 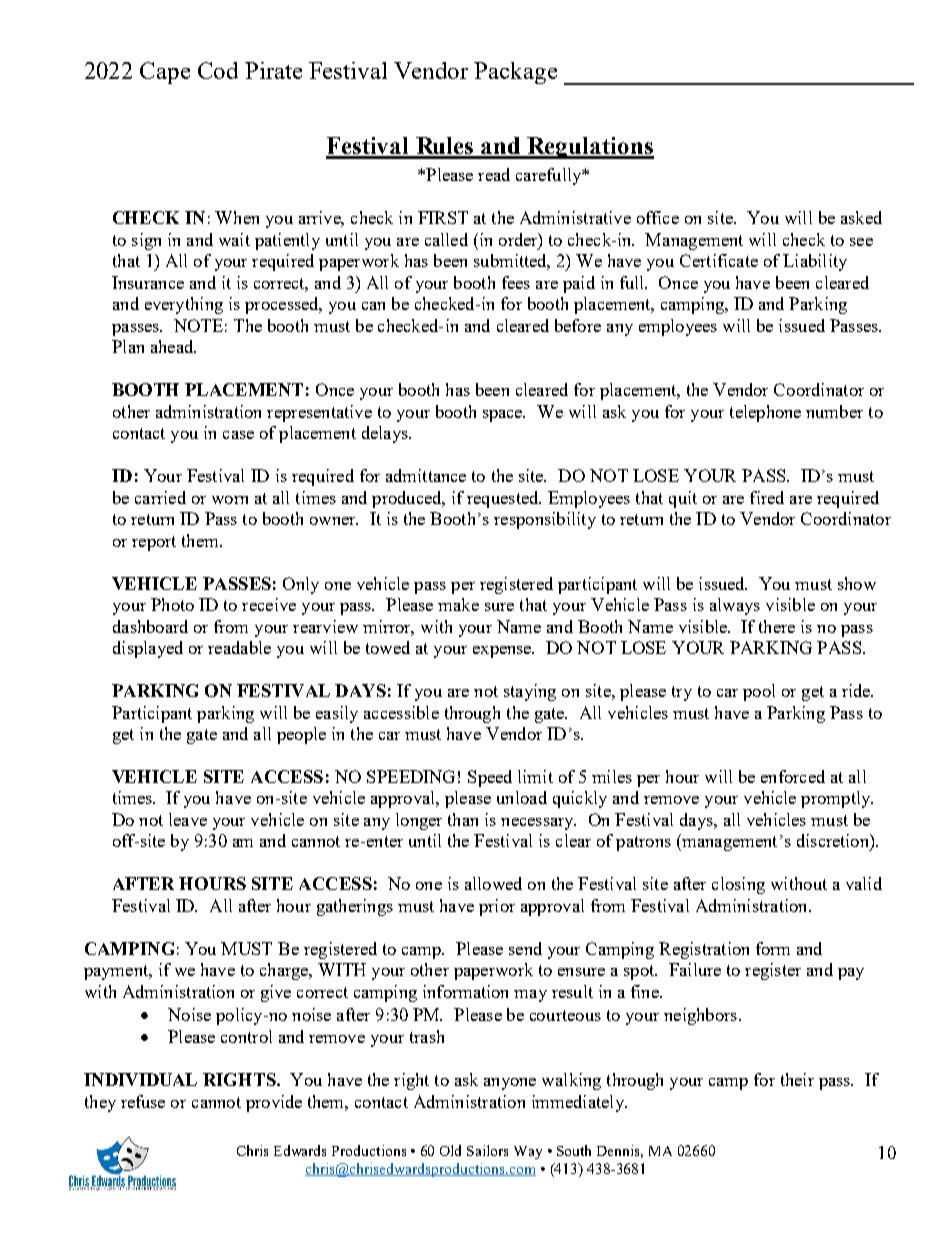 I want to click on space, so click(x=504, y=416).
